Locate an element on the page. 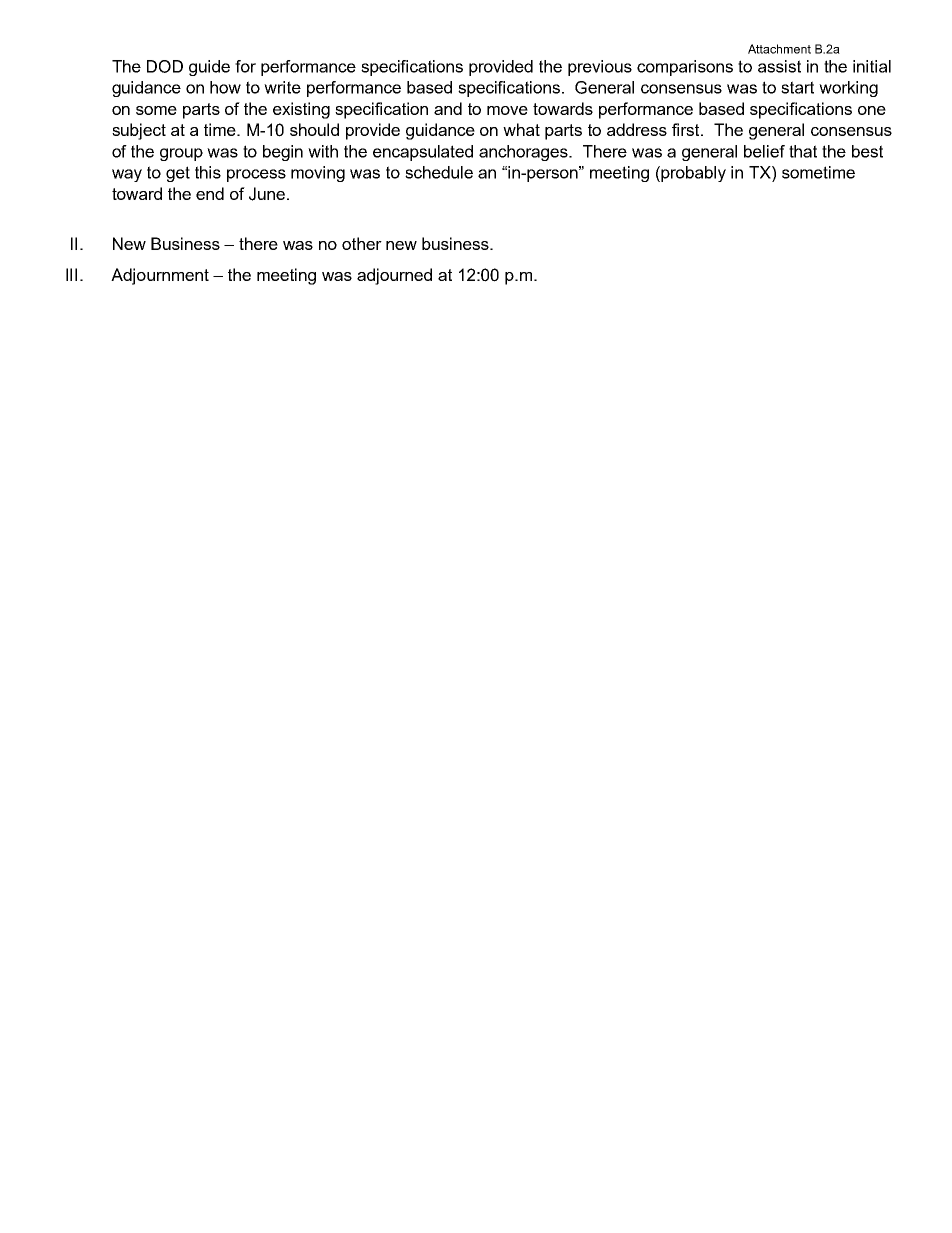  end is located at coordinates (210, 193).
